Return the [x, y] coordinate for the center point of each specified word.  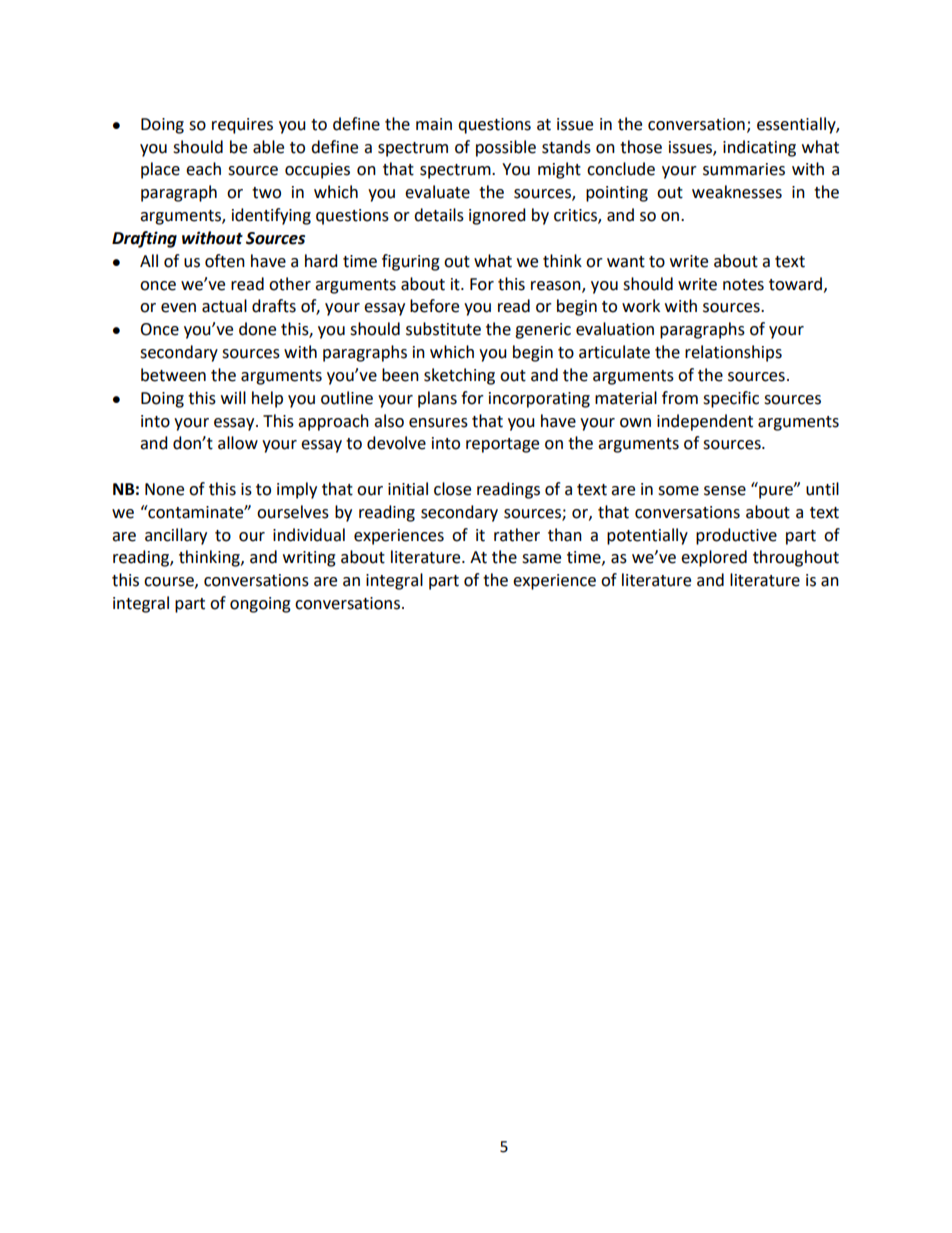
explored [714, 558]
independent [705, 422]
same [541, 559]
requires [242, 126]
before [434, 306]
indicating [759, 148]
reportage [502, 445]
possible [506, 148]
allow [238, 443]
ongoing [260, 605]
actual [224, 306]
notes [743, 285]
